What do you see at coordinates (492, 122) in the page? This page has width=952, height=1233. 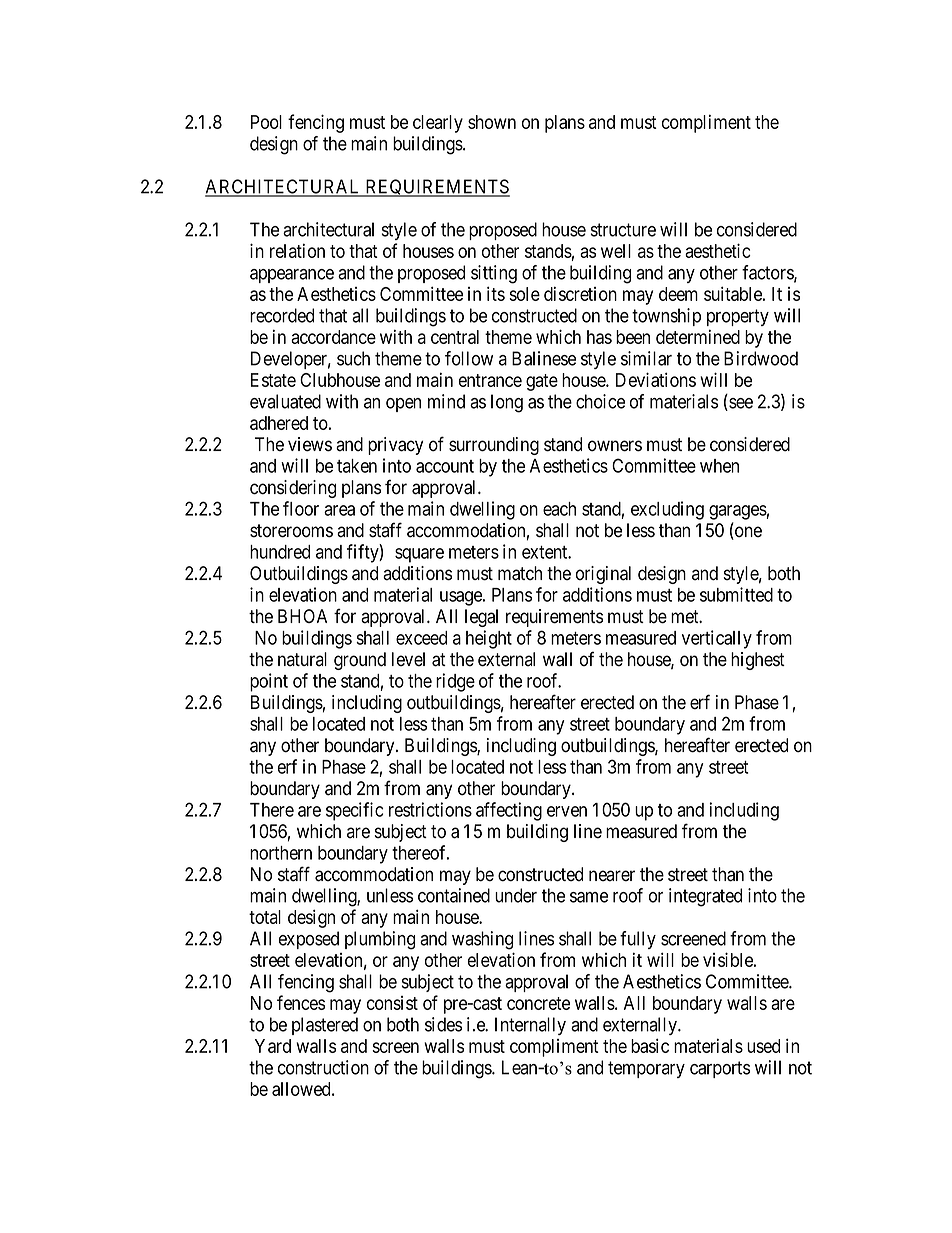 I see `shown` at bounding box center [492, 122].
